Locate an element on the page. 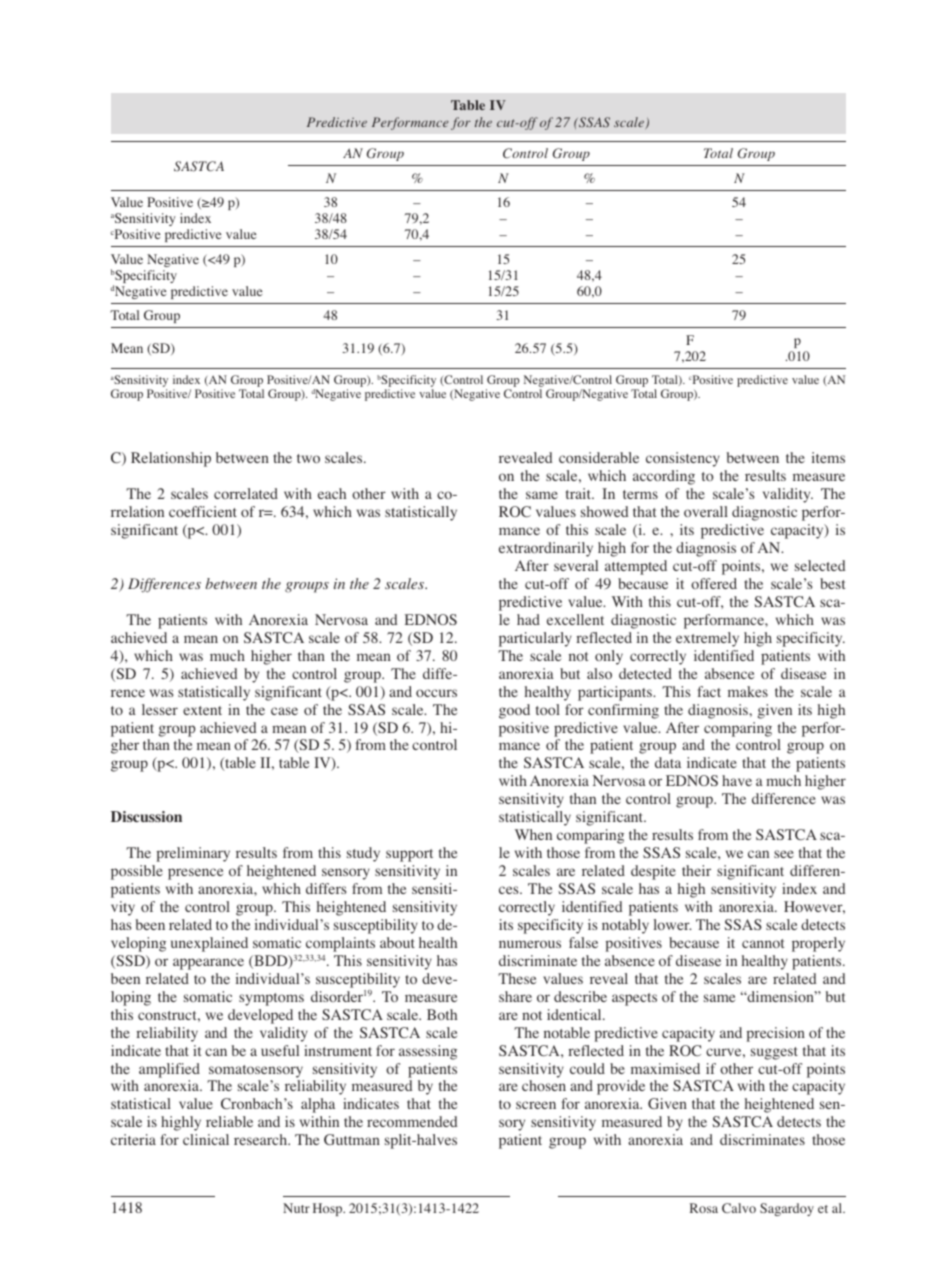 This image has width=952, height=1271. suggest is located at coordinates (774, 1053).
